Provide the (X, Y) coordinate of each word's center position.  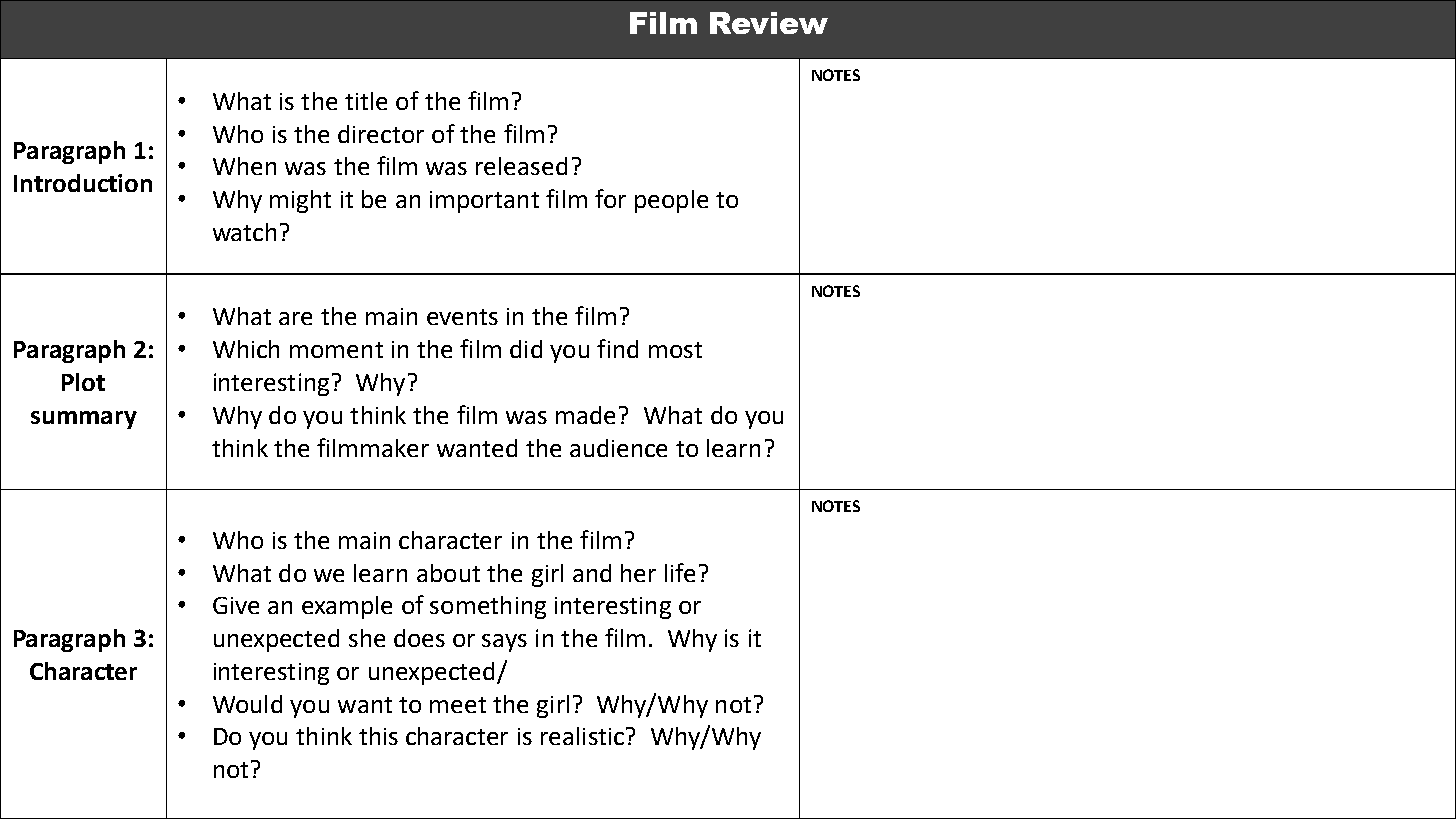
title (366, 101)
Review (769, 23)
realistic (582, 736)
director (381, 134)
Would (247, 704)
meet (458, 705)
